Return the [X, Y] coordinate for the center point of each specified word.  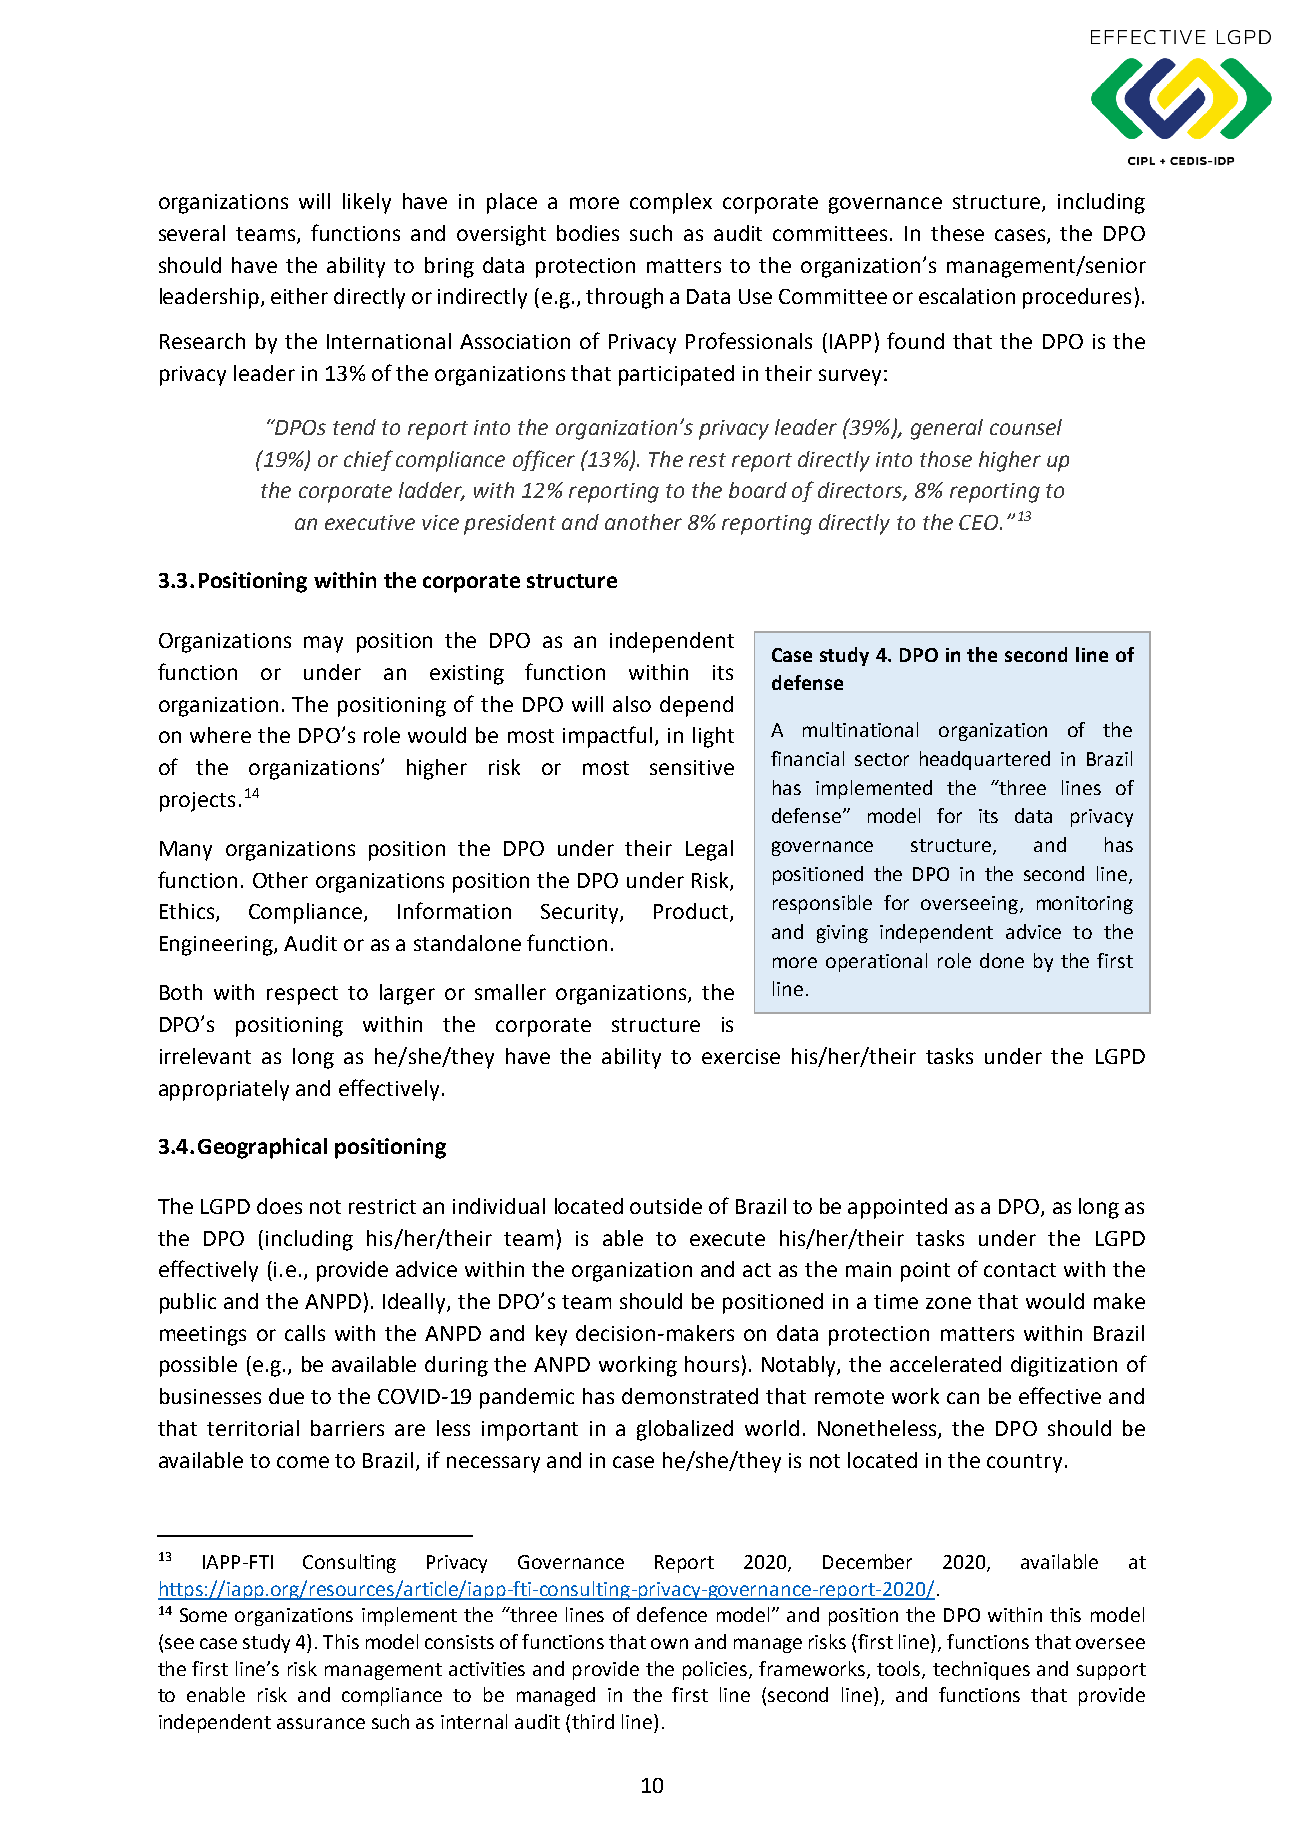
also [632, 704]
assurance [321, 1723]
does [279, 1206]
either [299, 296]
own [669, 1643]
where [220, 735]
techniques [981, 1670]
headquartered [985, 760]
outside [666, 1206]
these [957, 233]
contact [1020, 1270]
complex [671, 203]
